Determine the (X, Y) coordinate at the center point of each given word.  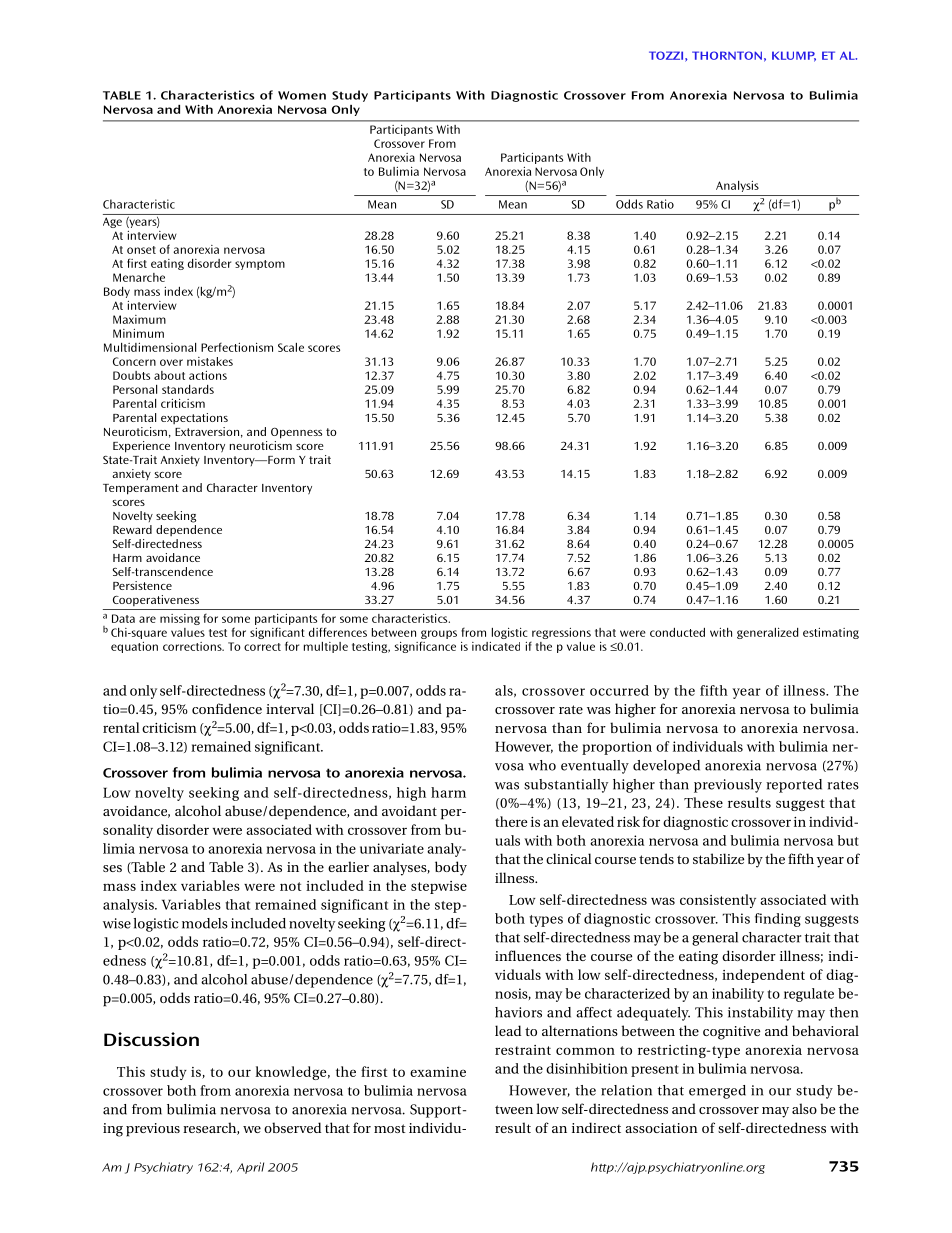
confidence (227, 708)
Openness (296, 433)
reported (794, 786)
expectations (194, 418)
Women (302, 95)
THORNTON (727, 55)
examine (438, 1072)
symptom (260, 265)
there (511, 821)
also (804, 1108)
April (250, 1168)
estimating (831, 633)
